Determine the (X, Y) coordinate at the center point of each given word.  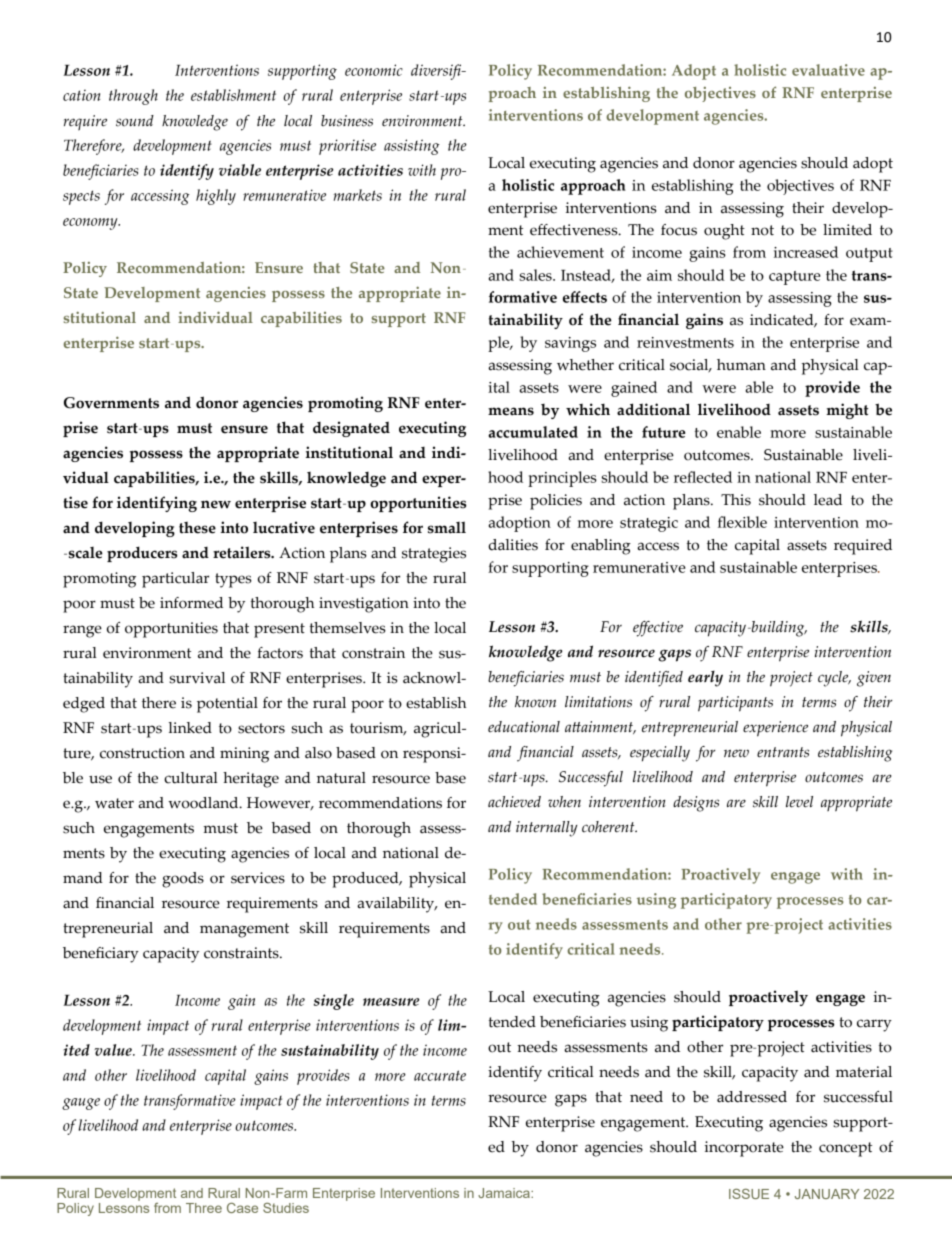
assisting (411, 147)
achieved (514, 802)
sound (135, 121)
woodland (204, 803)
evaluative (828, 70)
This (736, 500)
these (197, 528)
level (799, 802)
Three (204, 1208)
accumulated (533, 432)
